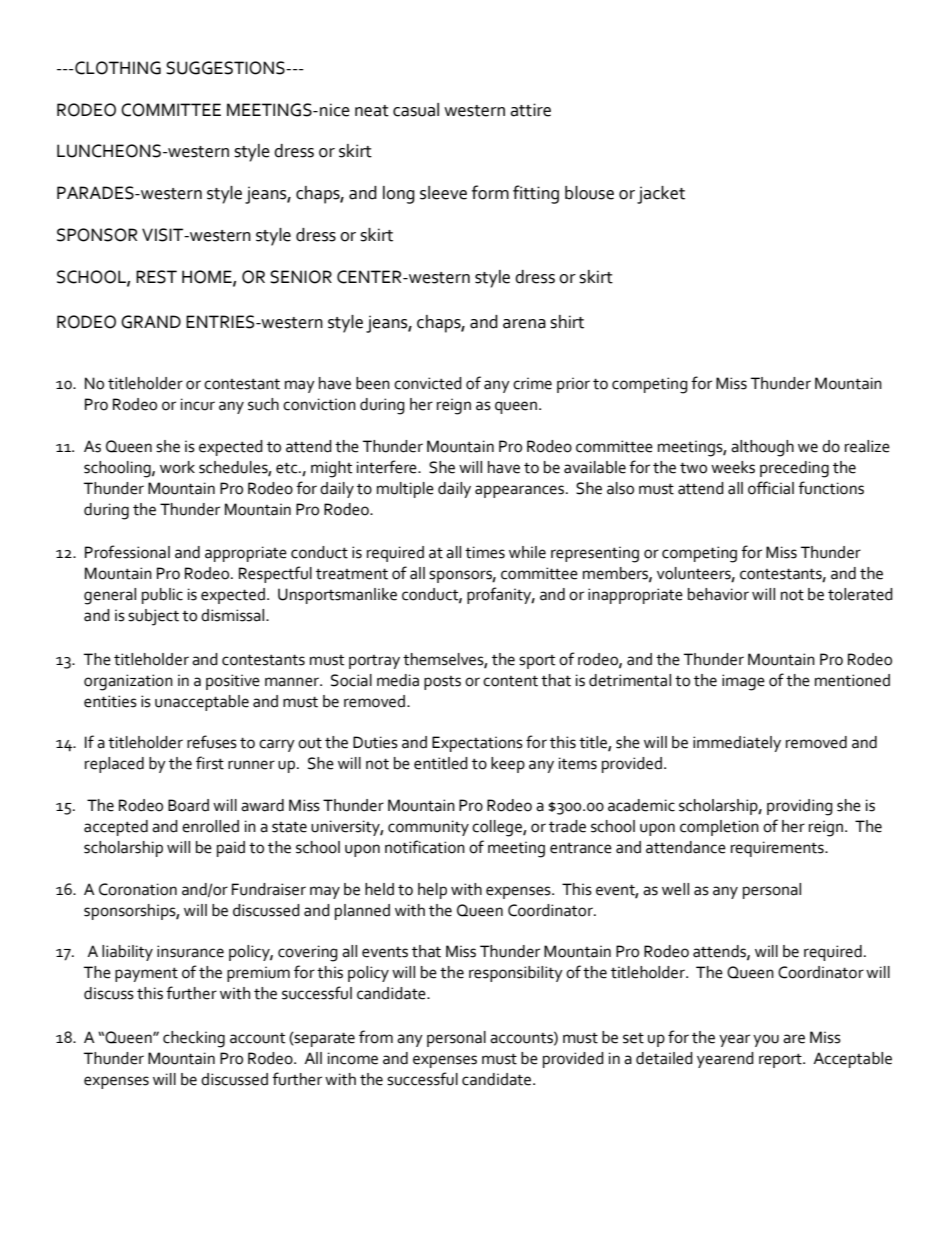 The image size is (952, 1233). Describe the element at coordinates (194, 1039) in the image. I see `checking` at that location.
